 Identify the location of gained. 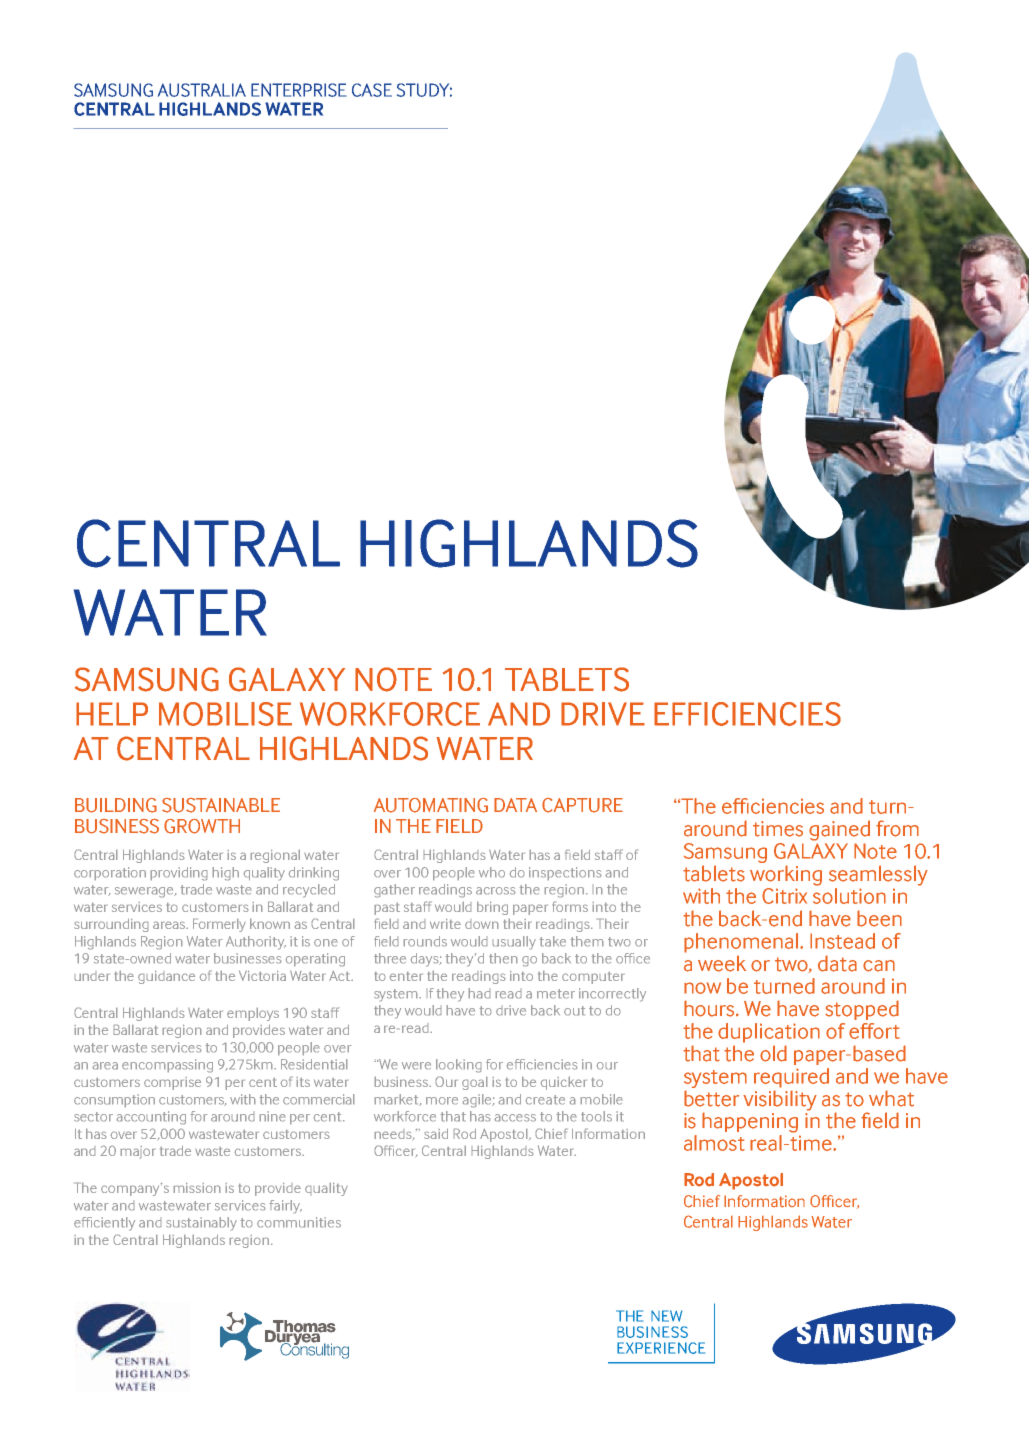
(839, 830).
